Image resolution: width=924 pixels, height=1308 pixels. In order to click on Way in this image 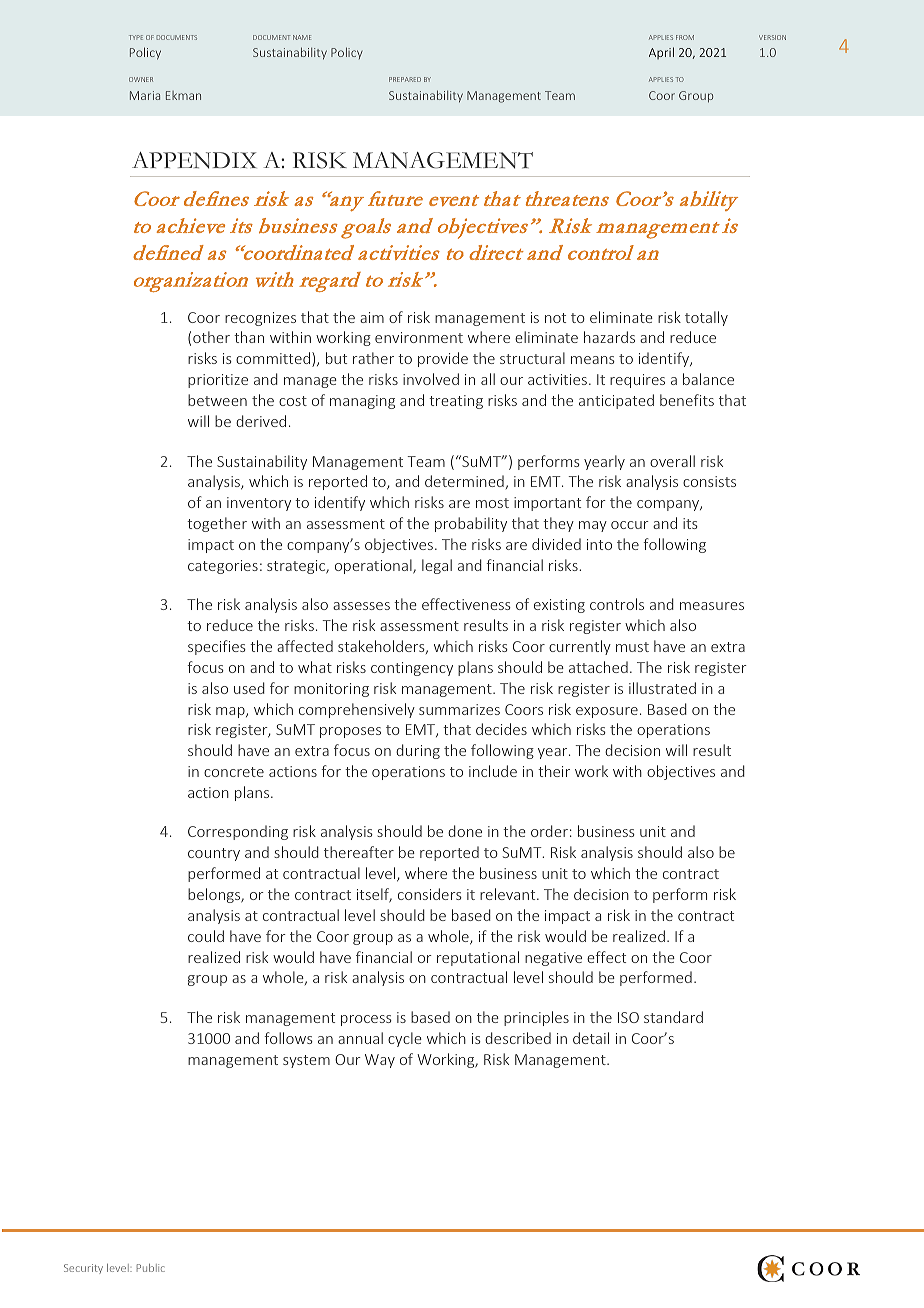, I will do `click(380, 1061)`.
